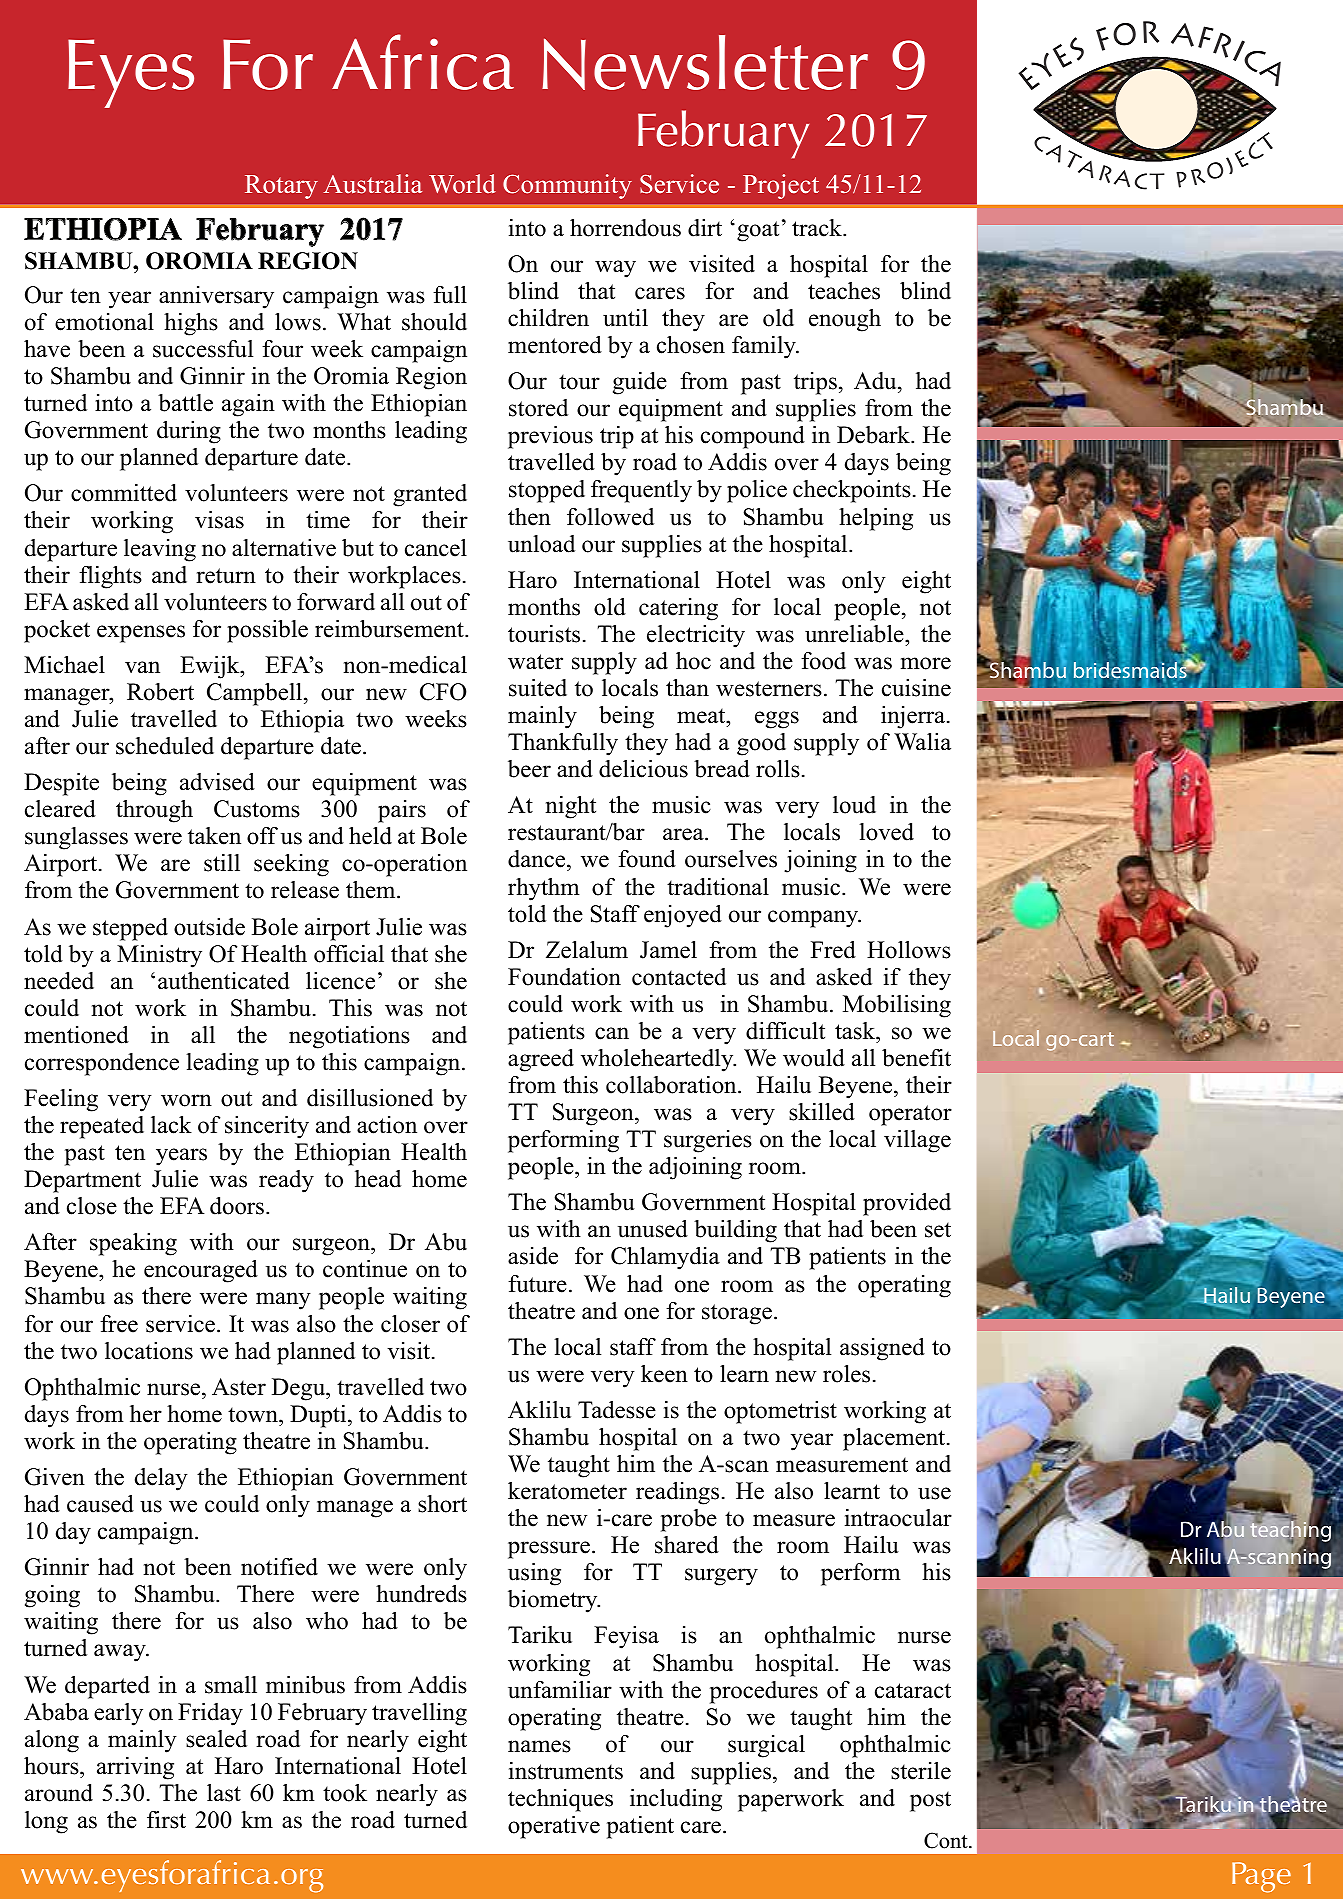 The image size is (1343, 1899). I want to click on including, so click(676, 1800).
